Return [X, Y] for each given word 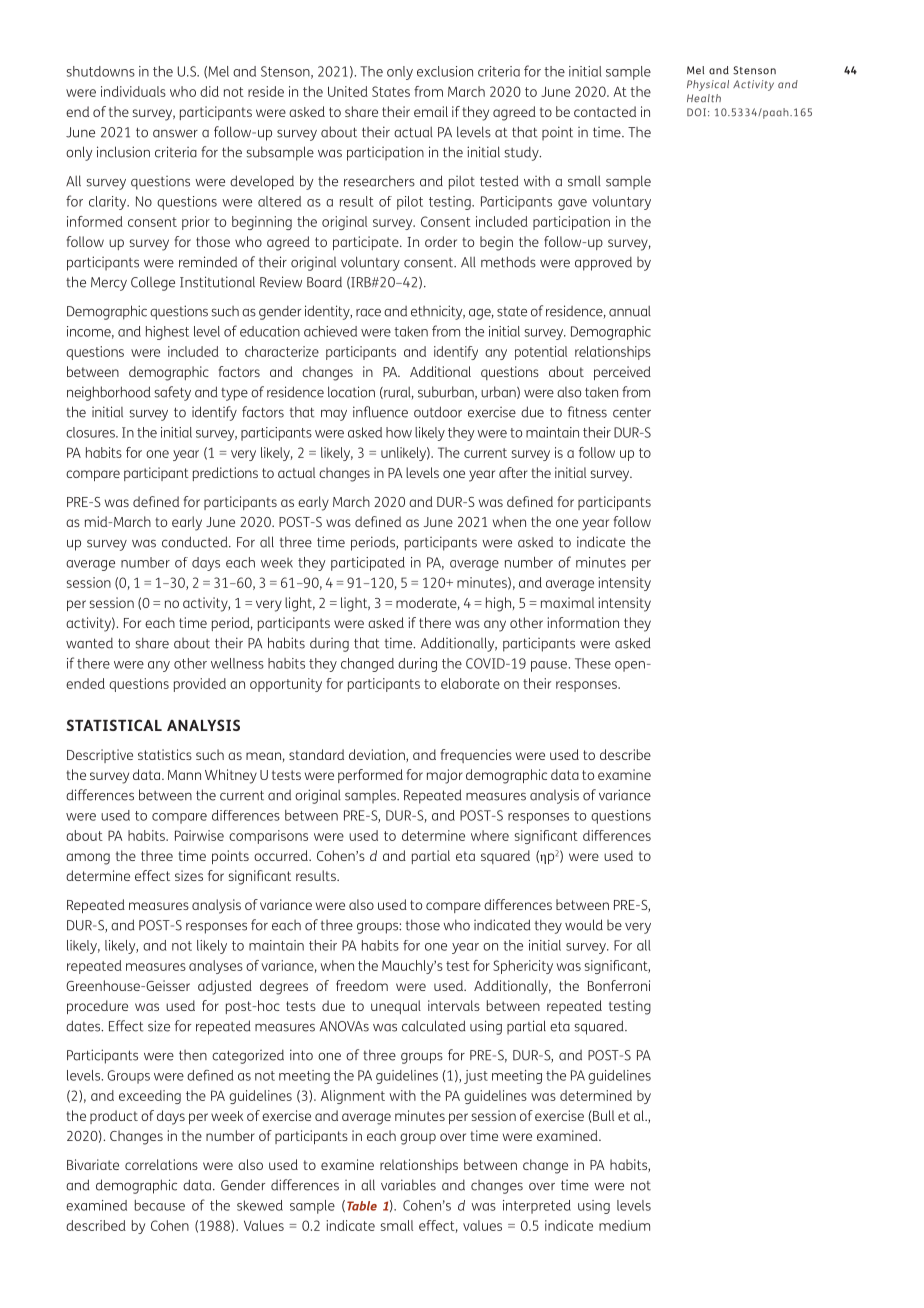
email [431, 111]
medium [624, 1225]
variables [408, 1185]
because [160, 1205]
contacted [605, 111]
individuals [133, 91]
